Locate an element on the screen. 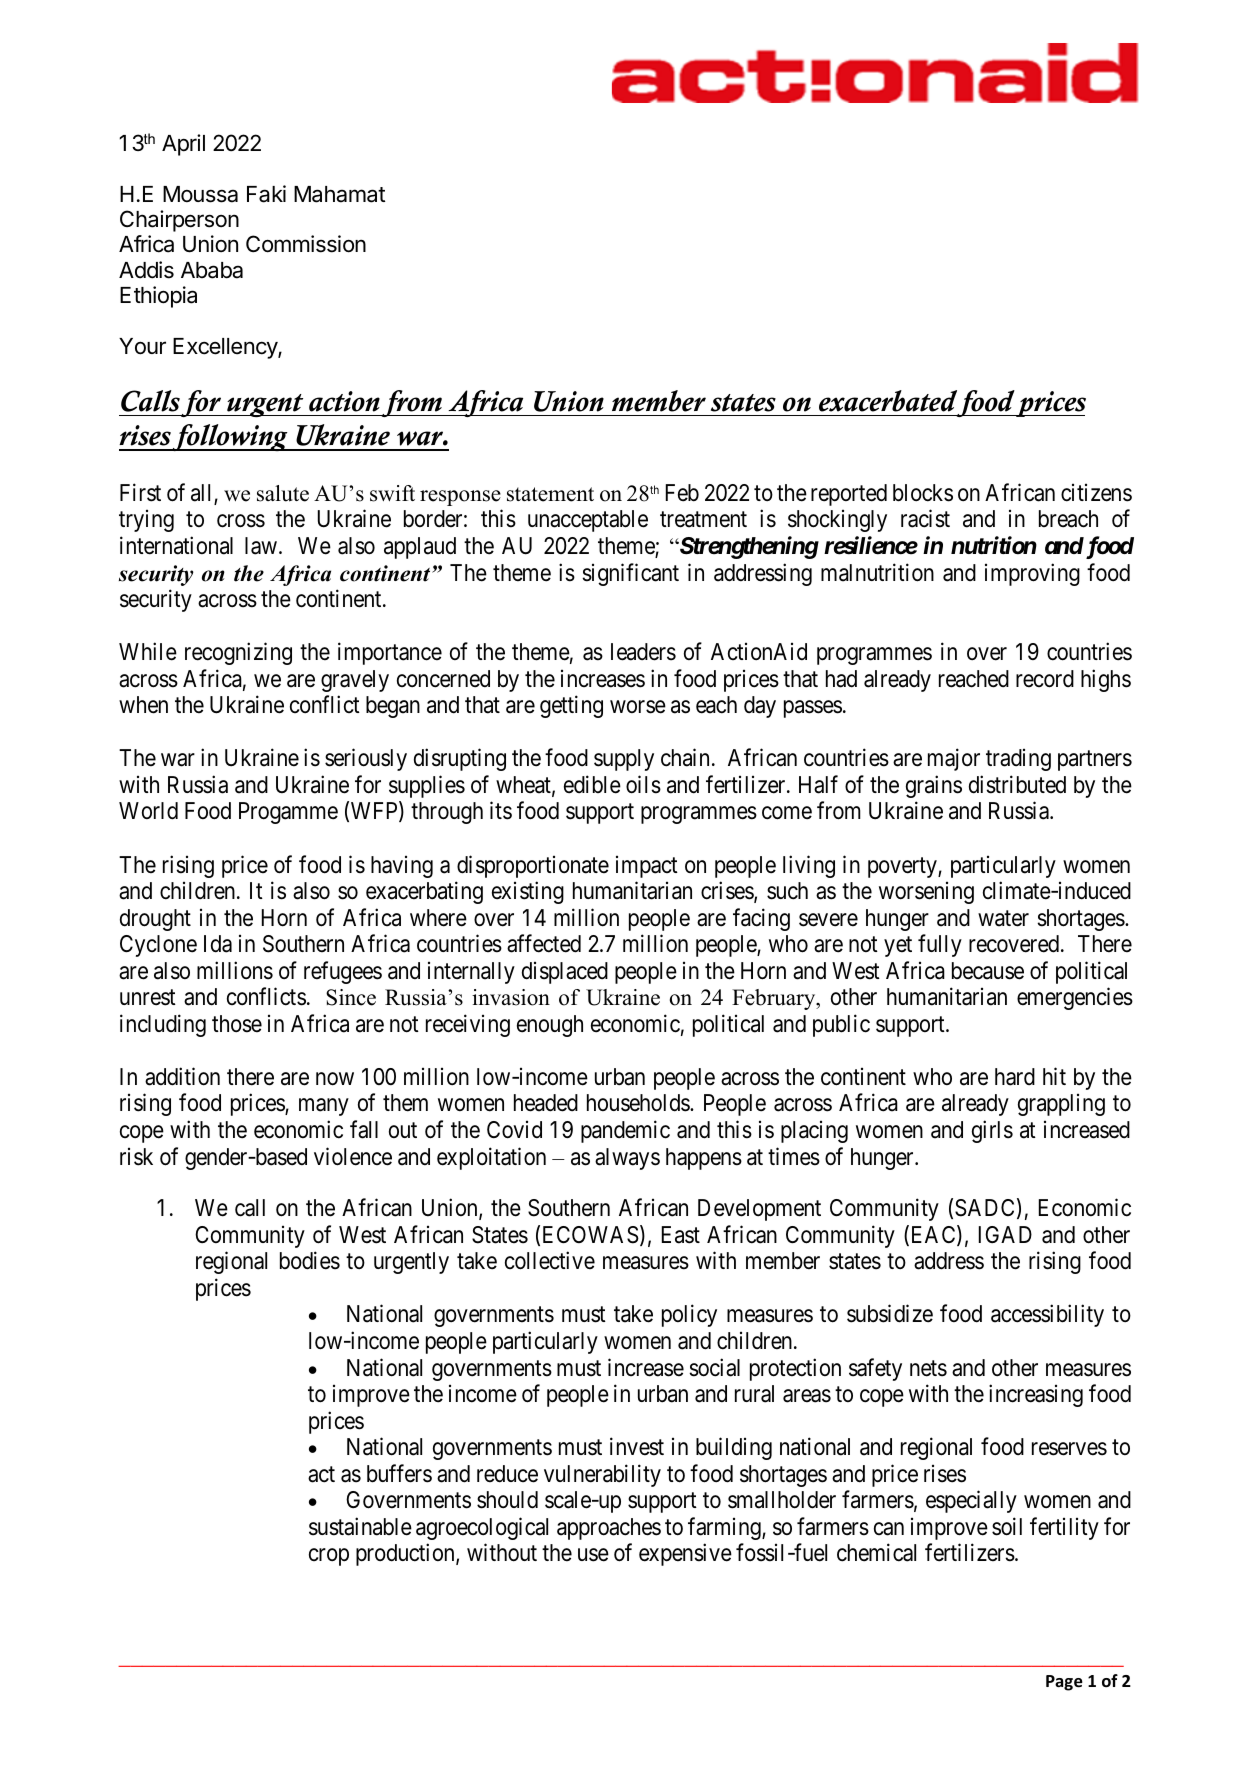 This screenshot has height=1767, width=1250. improving is located at coordinates (1032, 574).
